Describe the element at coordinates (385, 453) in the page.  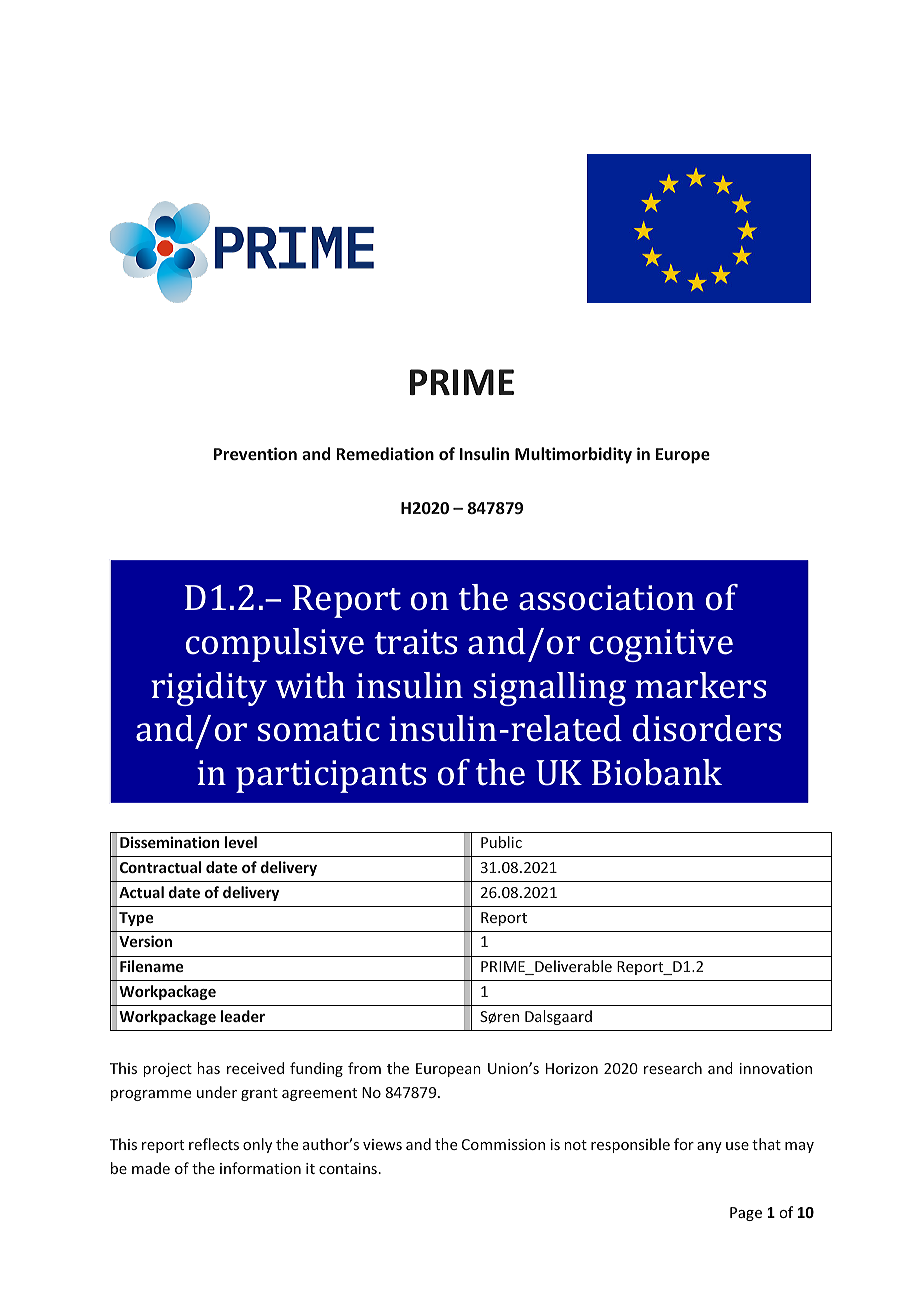
I see `Remediation` at that location.
